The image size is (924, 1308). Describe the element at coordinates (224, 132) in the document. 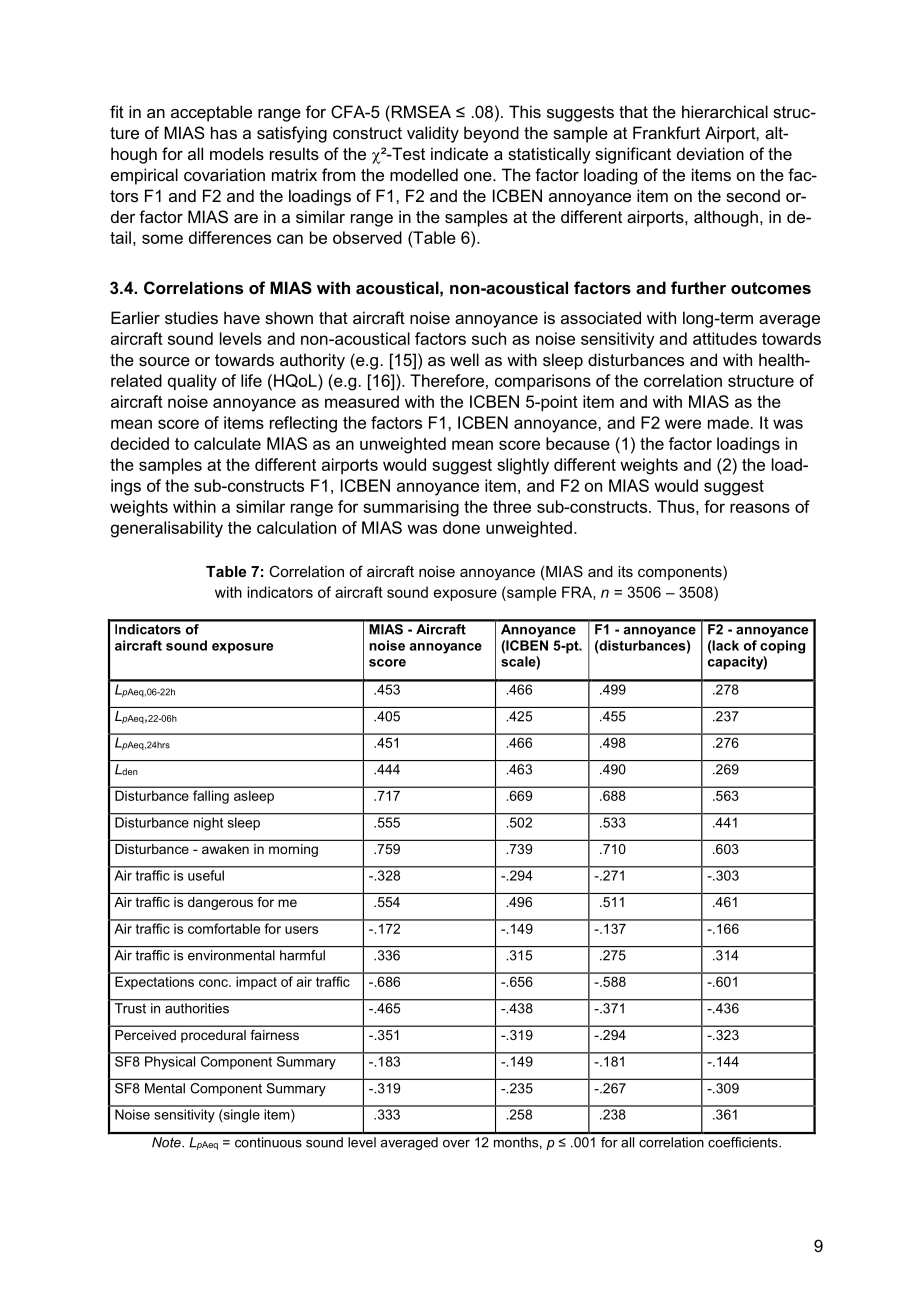

I see `has` at that location.
